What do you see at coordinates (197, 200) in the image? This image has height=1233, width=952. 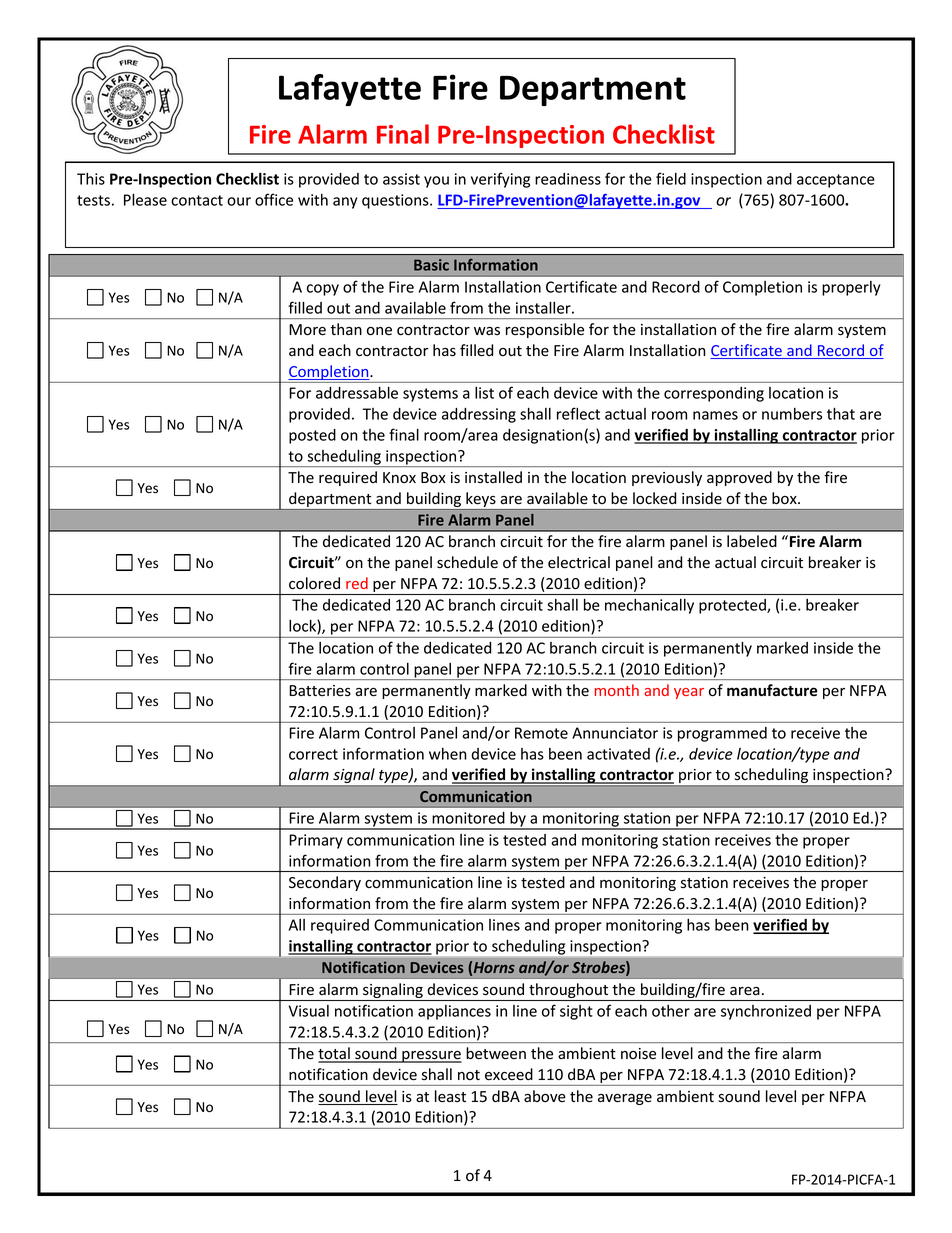 I see `contact` at bounding box center [197, 200].
